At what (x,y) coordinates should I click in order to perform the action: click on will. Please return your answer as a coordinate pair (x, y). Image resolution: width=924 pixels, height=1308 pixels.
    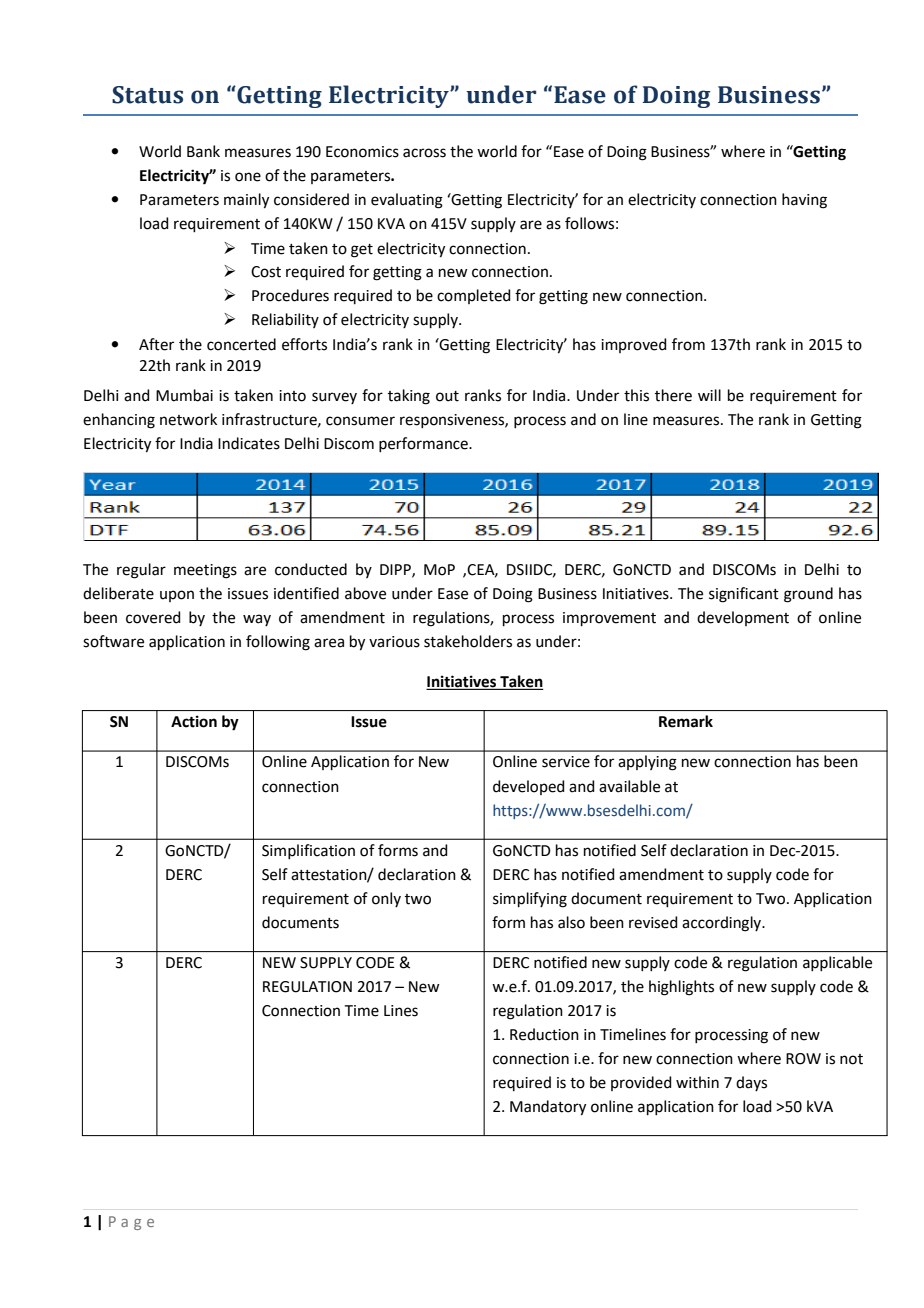
    Looking at the image, I should click on (709, 395).
